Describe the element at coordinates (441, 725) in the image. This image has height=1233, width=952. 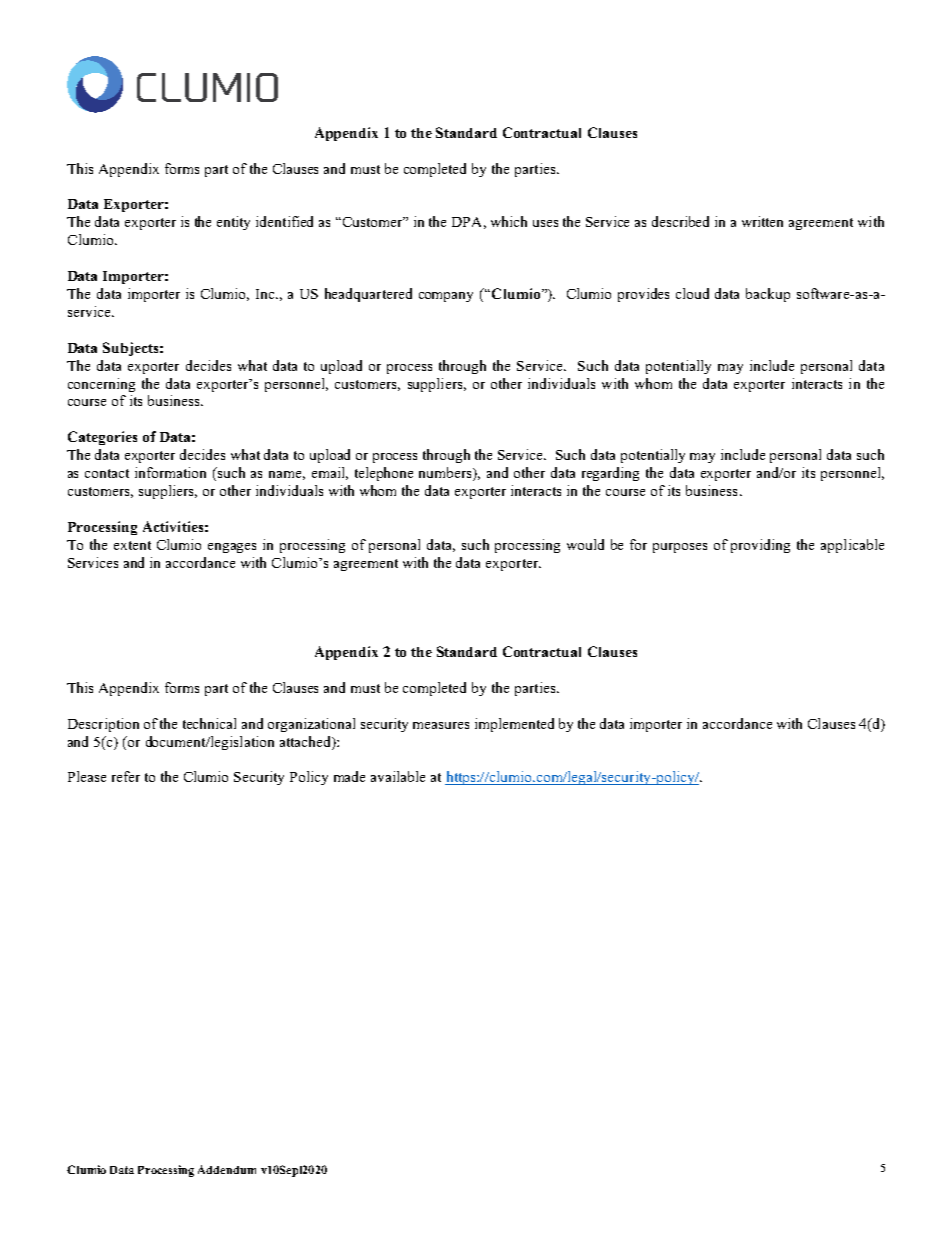
I see `measures` at that location.
